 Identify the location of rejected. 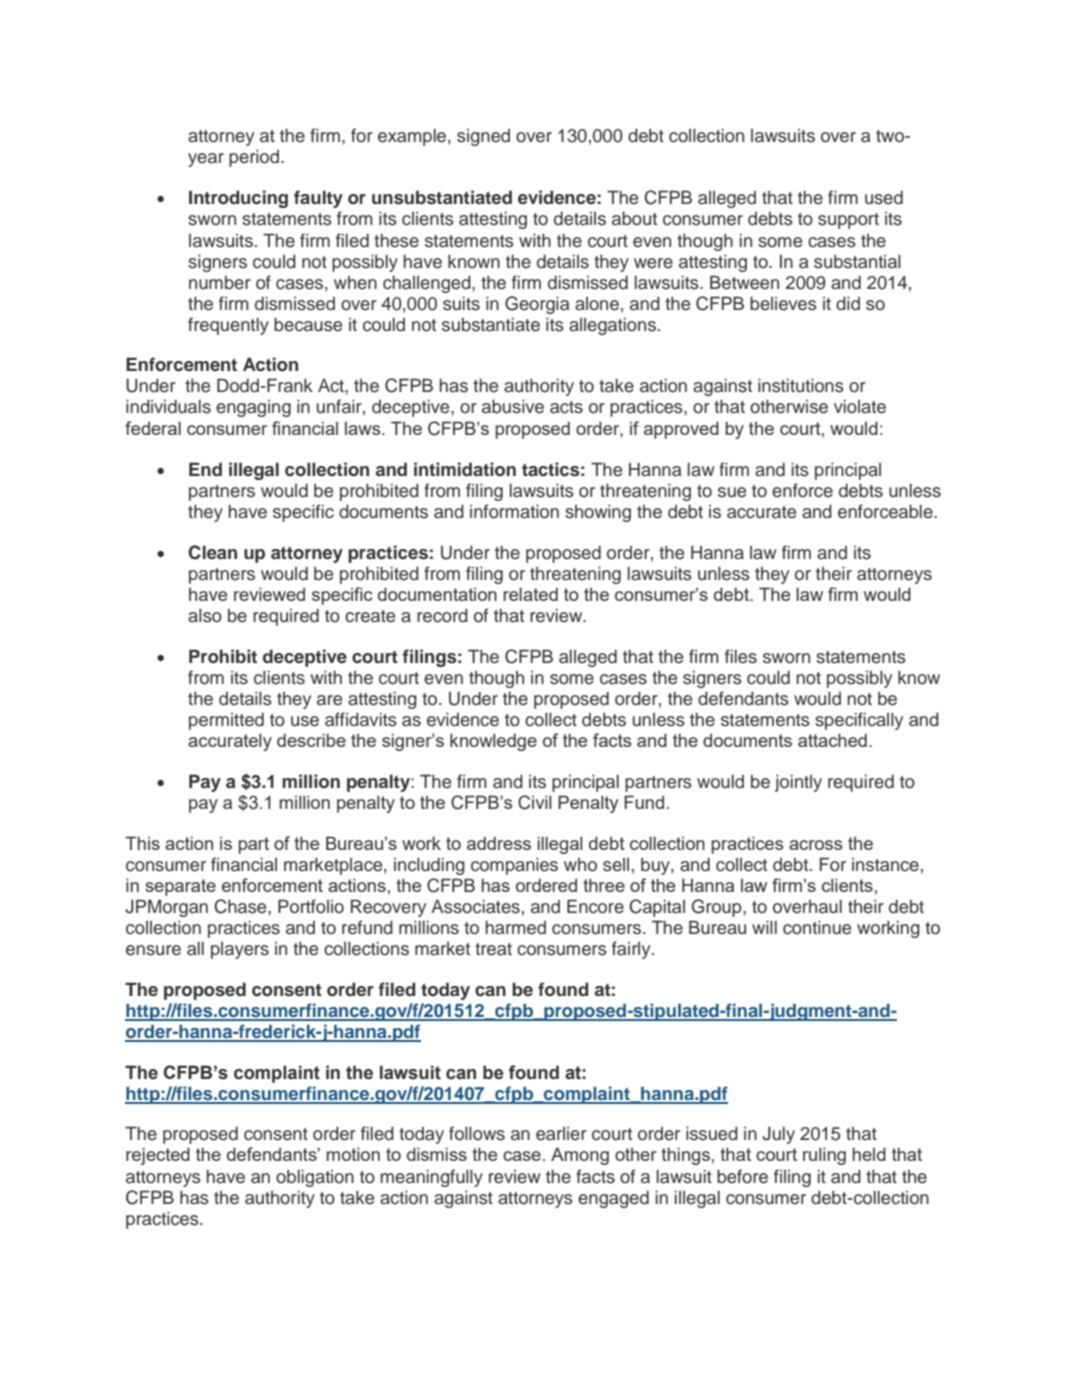
(158, 1156).
